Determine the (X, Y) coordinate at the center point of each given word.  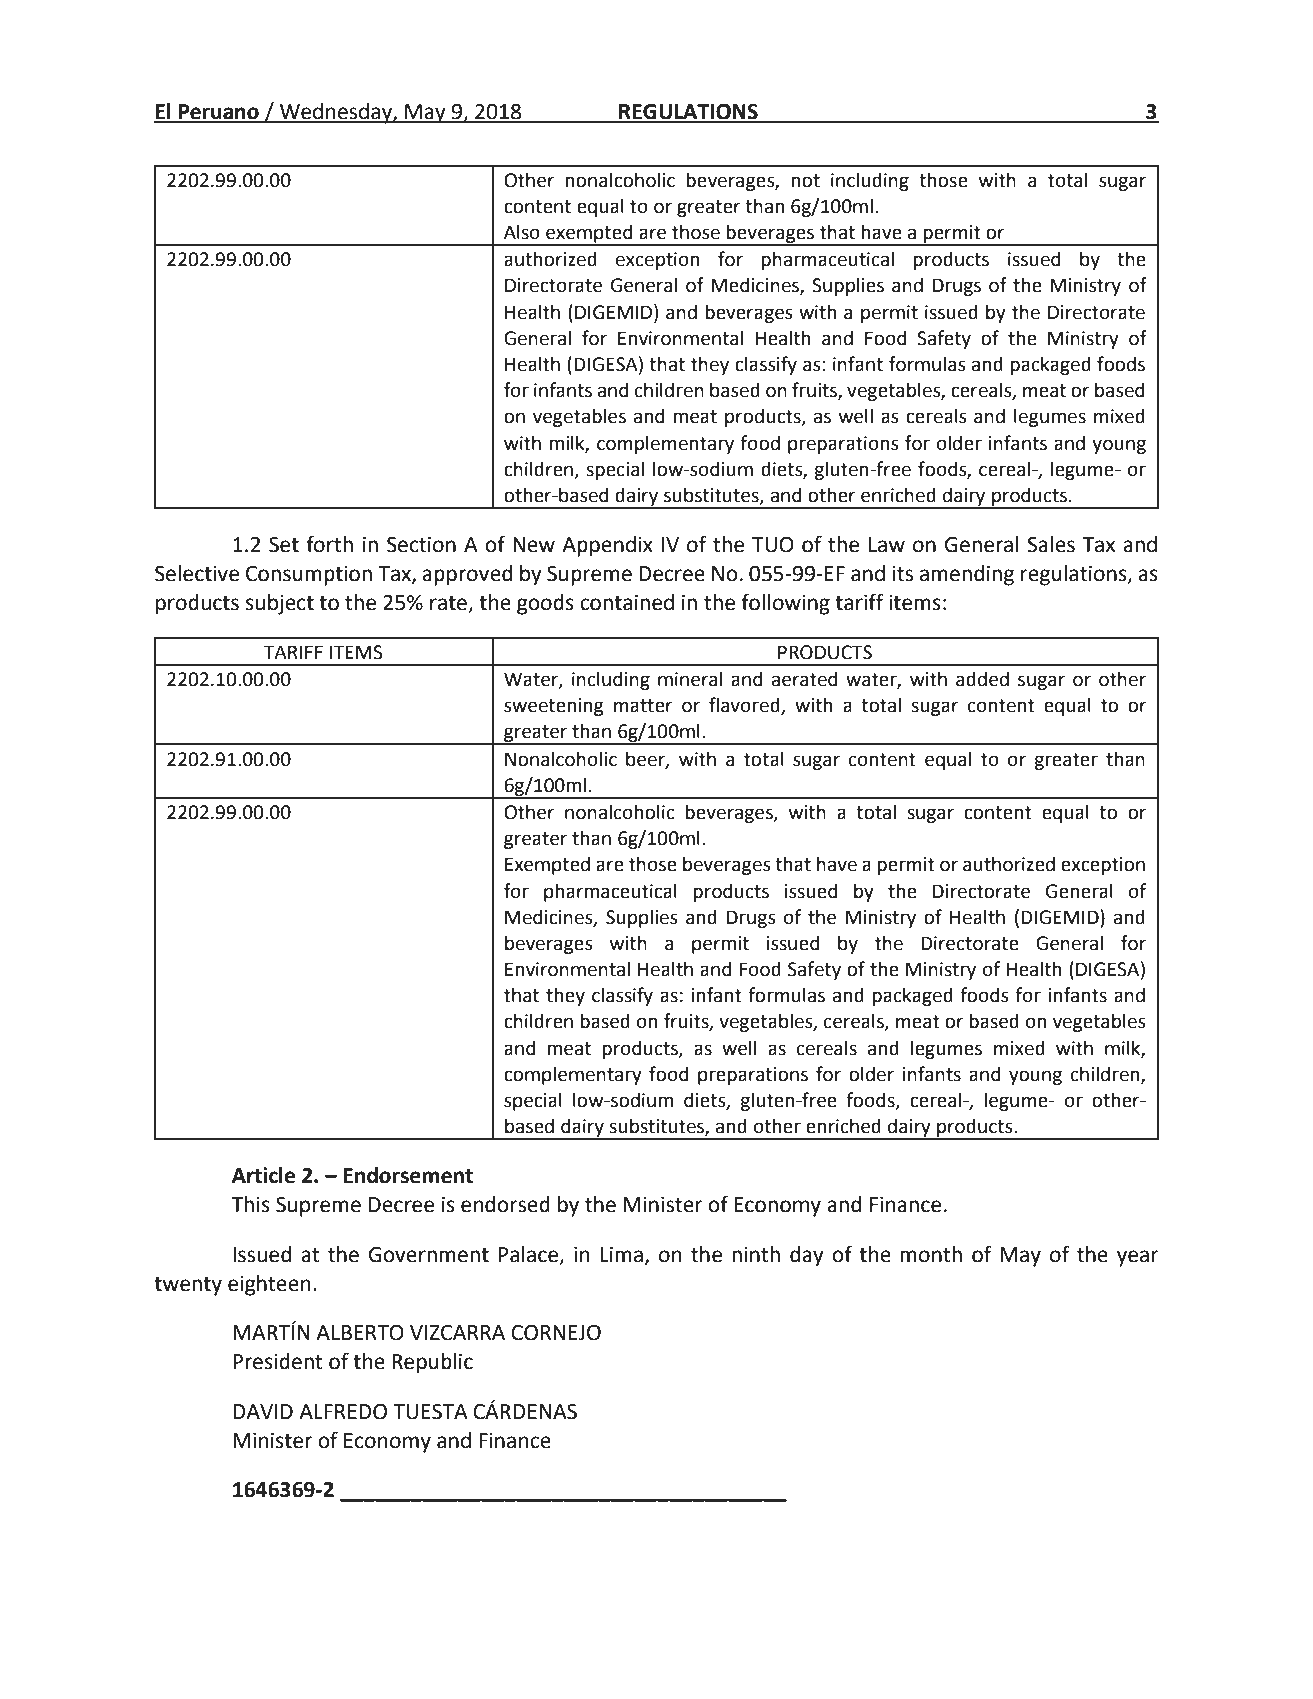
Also (522, 232)
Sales (1051, 544)
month (931, 1254)
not (805, 181)
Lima (621, 1255)
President (278, 1361)
